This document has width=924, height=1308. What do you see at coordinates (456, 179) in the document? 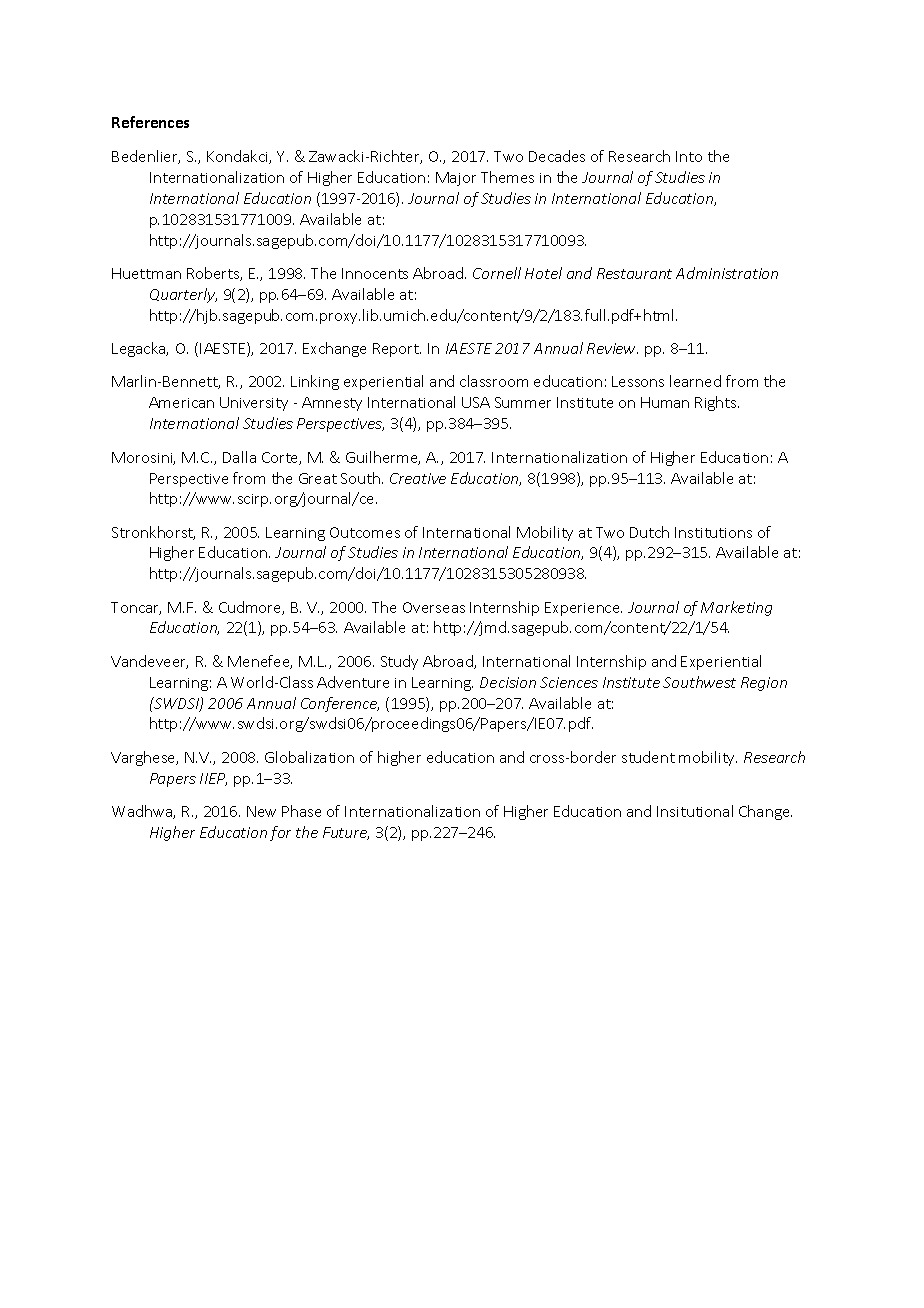
I see `Major` at bounding box center [456, 179].
